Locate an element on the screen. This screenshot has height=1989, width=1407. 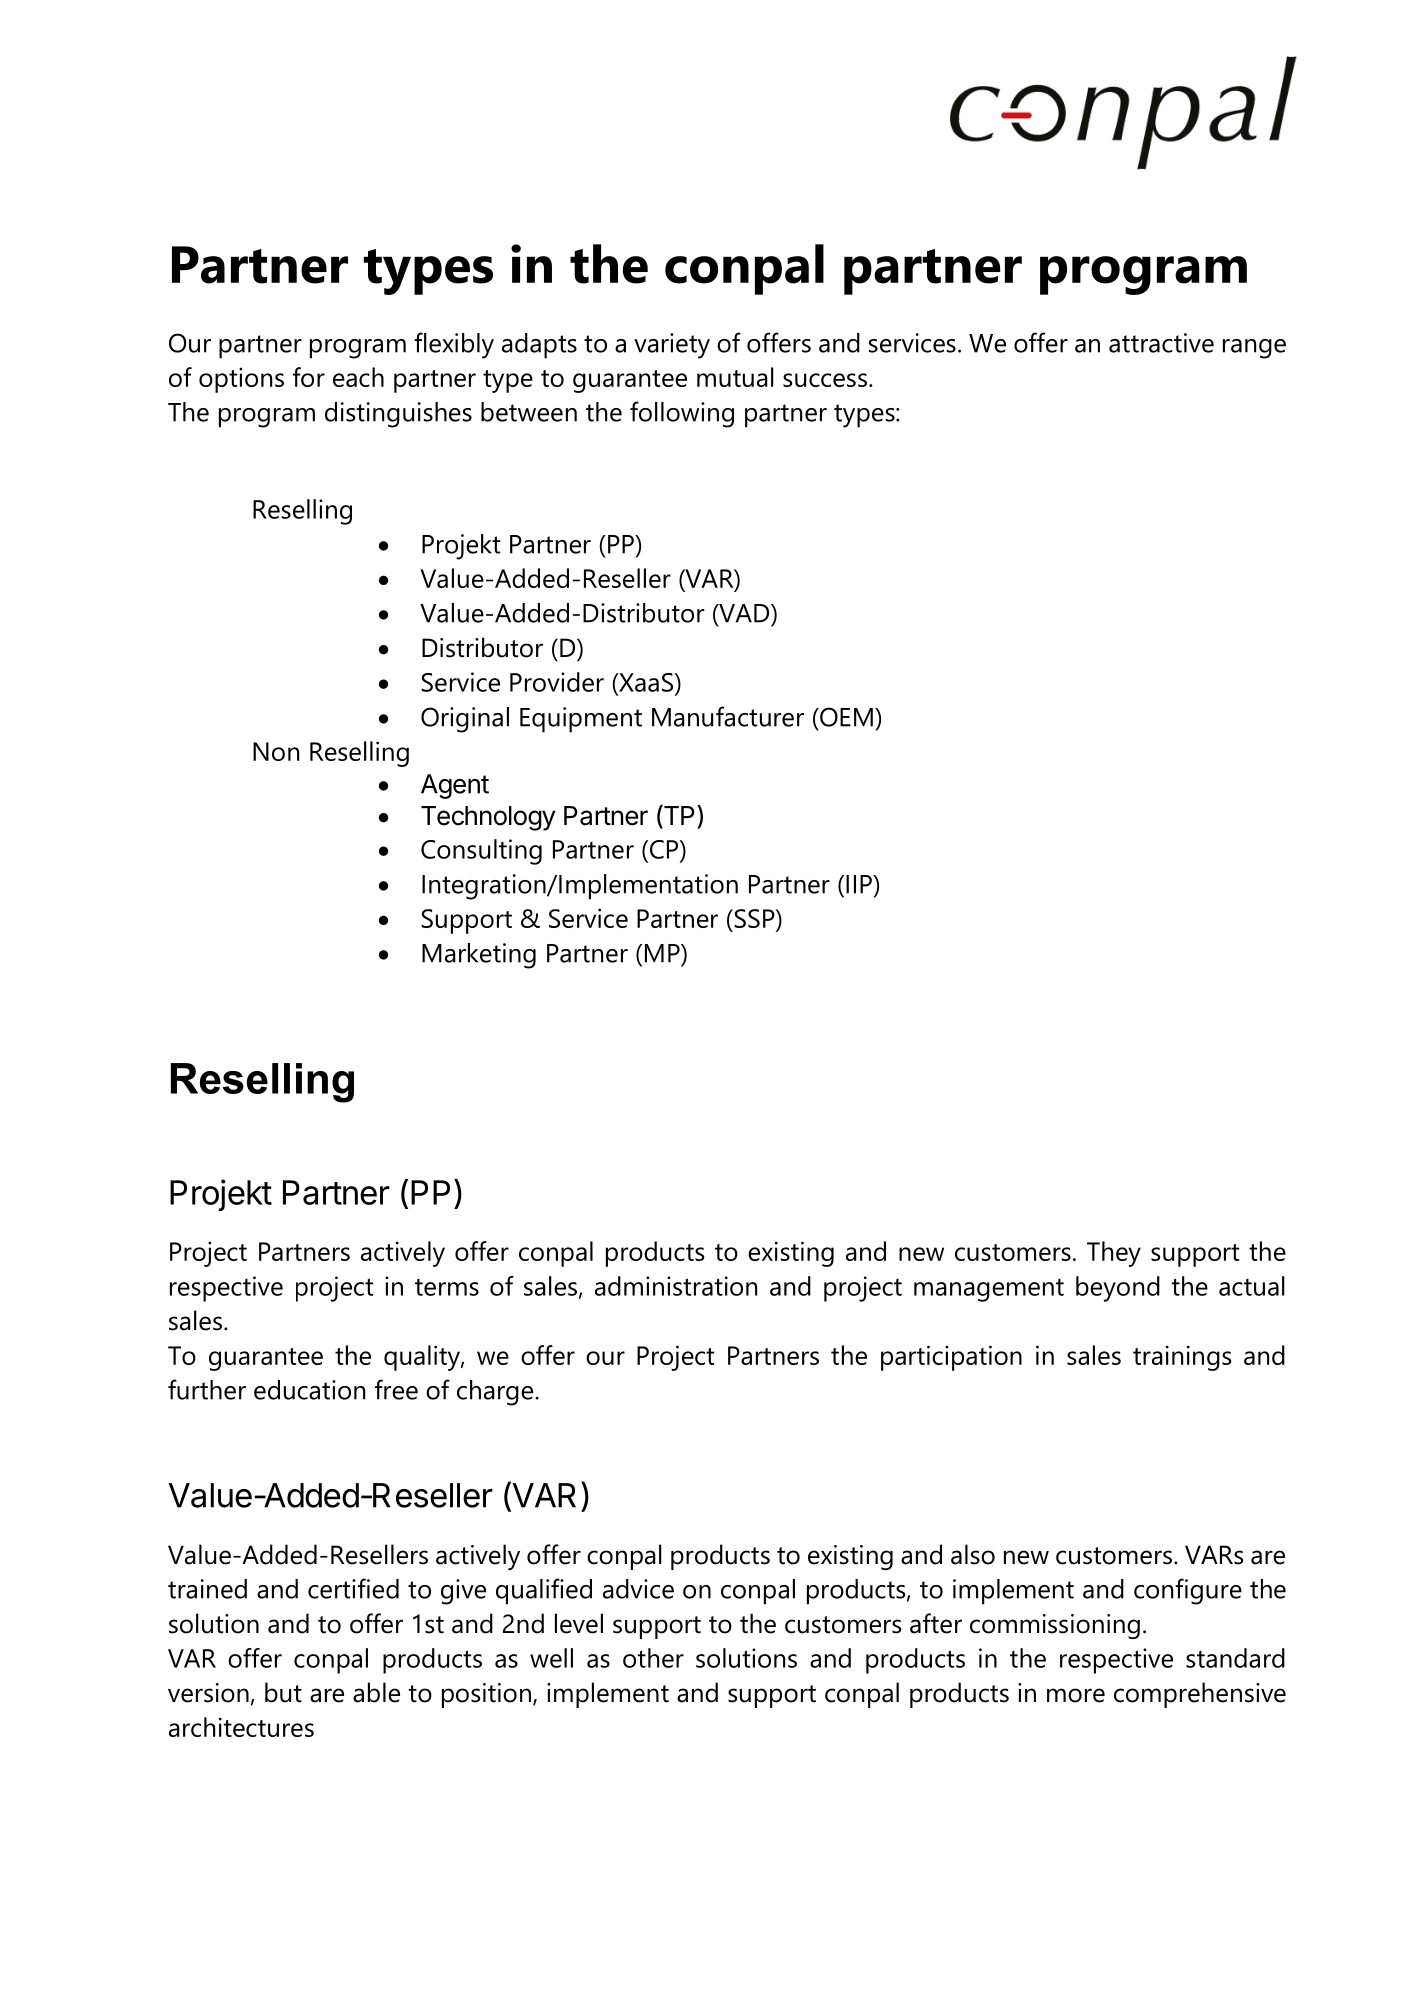
They is located at coordinates (1114, 1254).
